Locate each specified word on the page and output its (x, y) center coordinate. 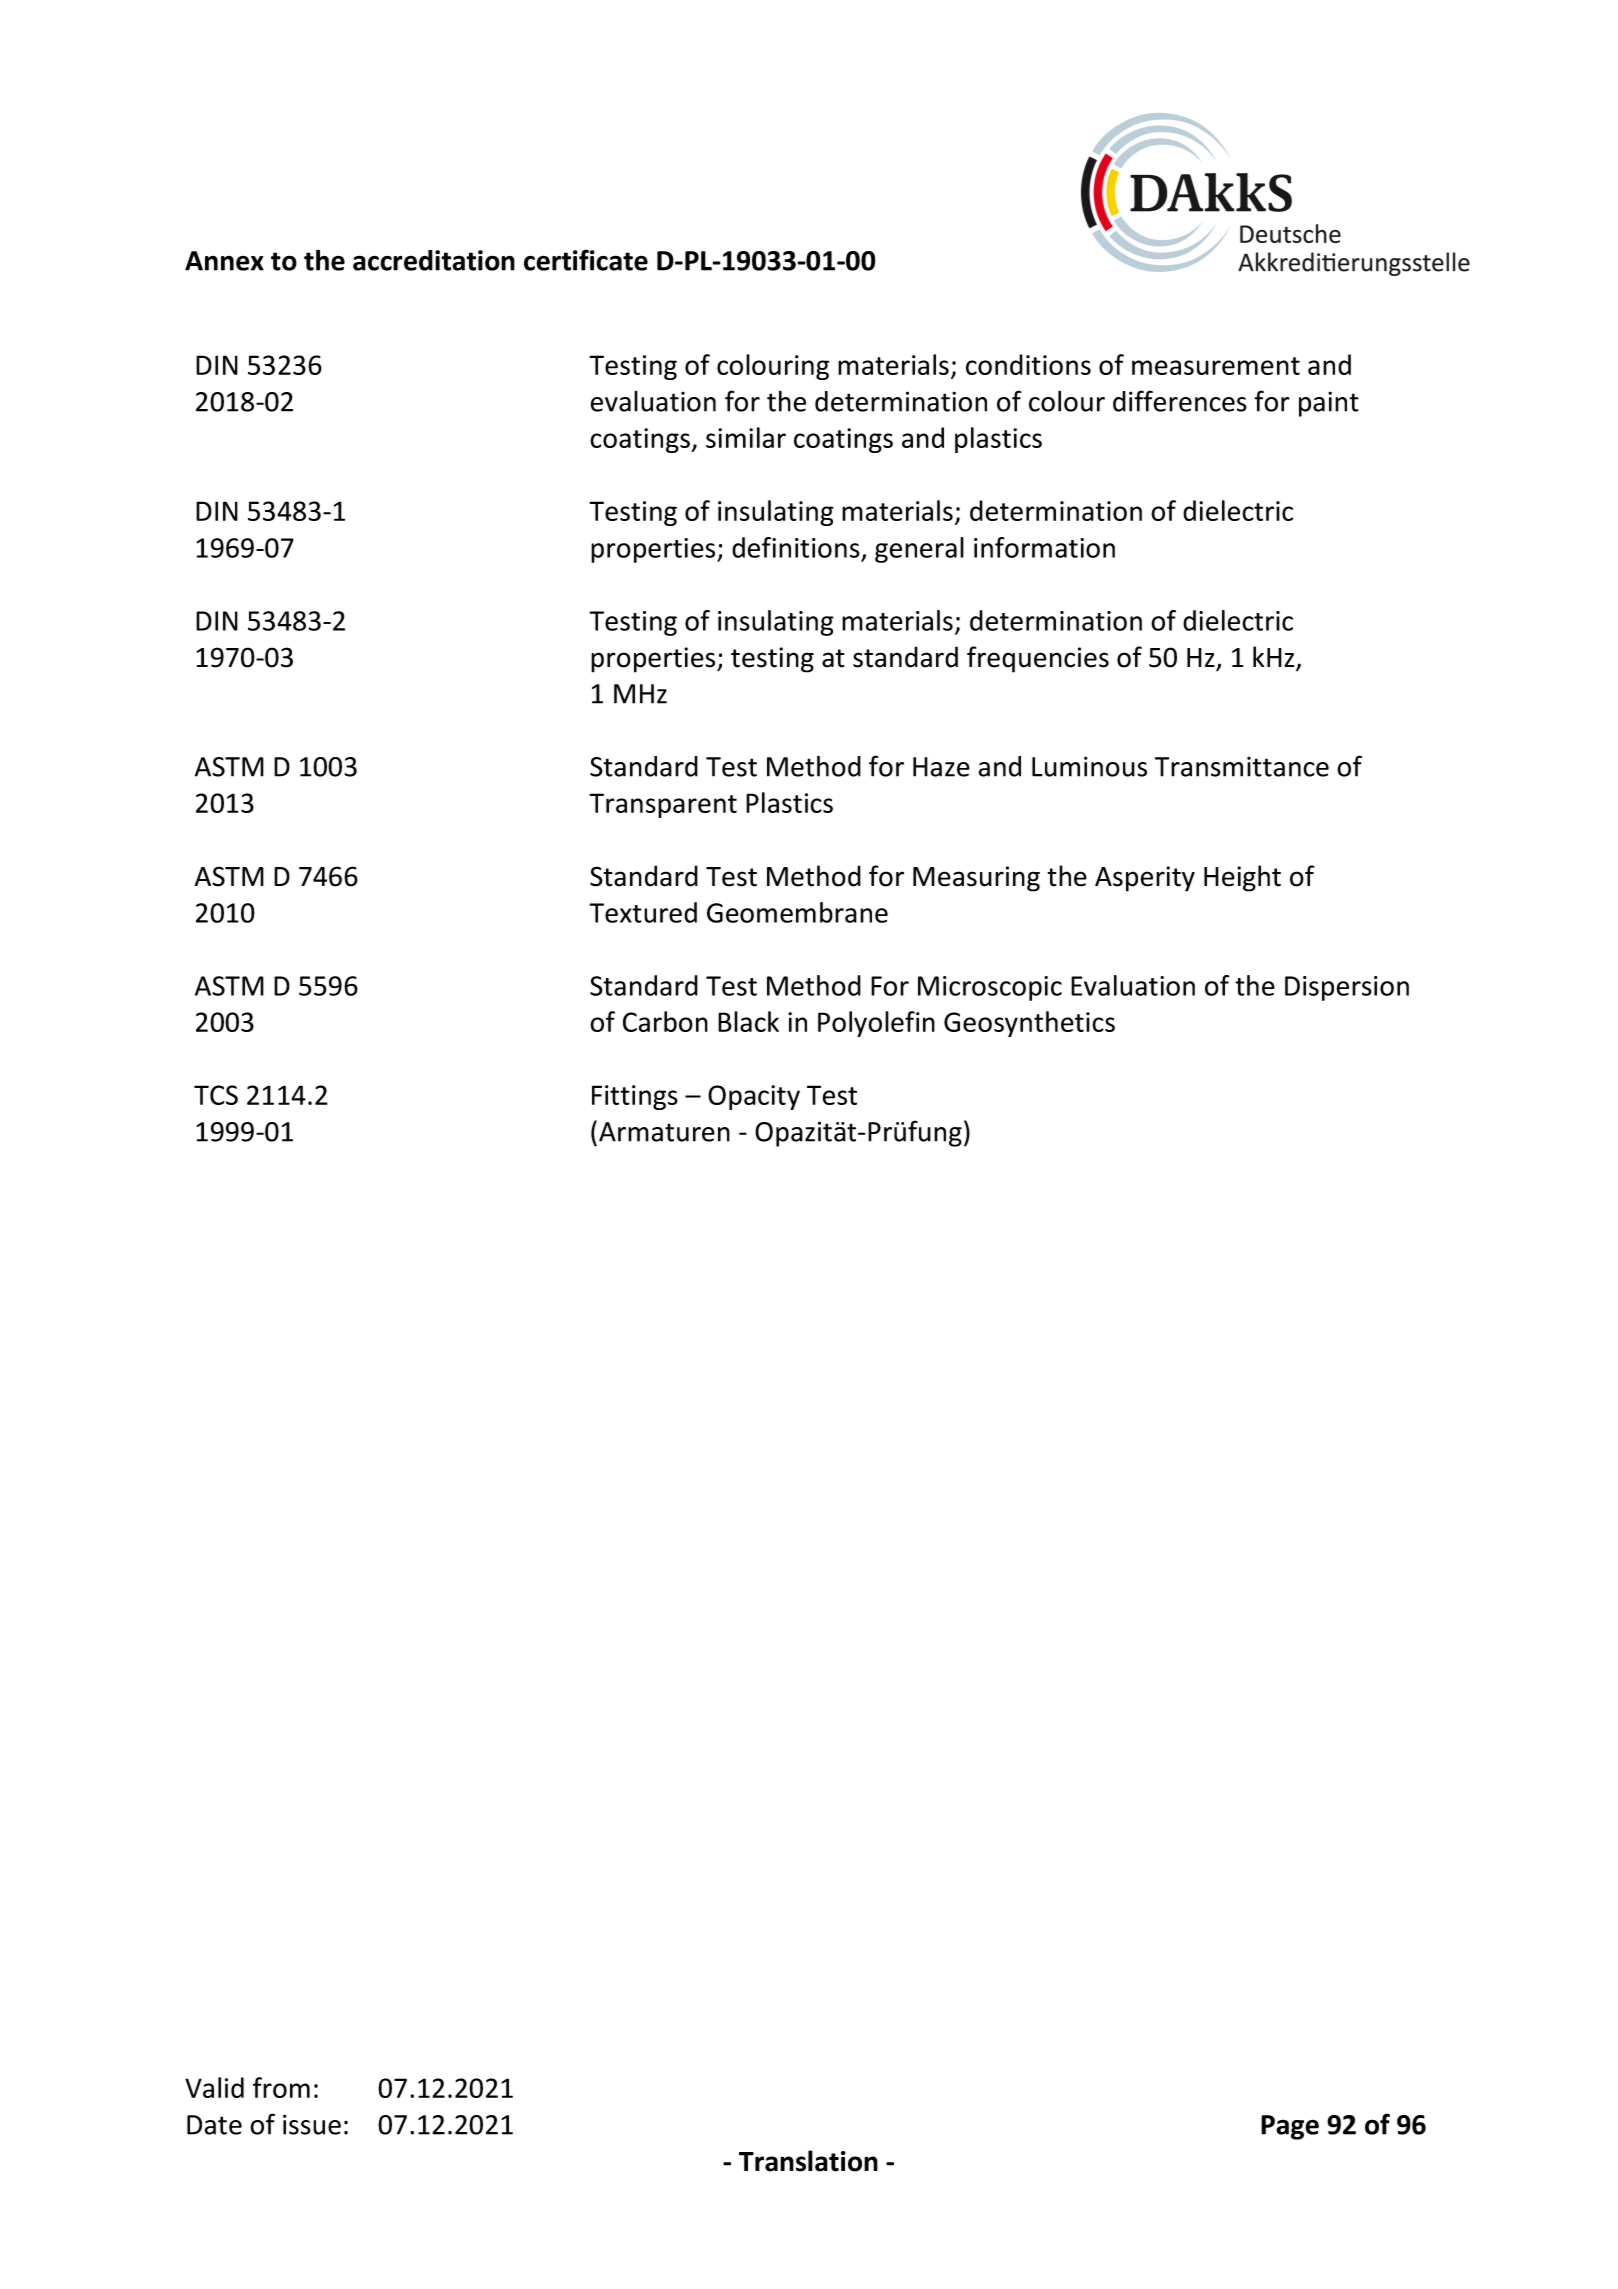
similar (746, 437)
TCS (216, 1095)
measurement (1216, 366)
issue (312, 2124)
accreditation (434, 260)
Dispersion (1347, 988)
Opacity (754, 1097)
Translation (808, 2161)
